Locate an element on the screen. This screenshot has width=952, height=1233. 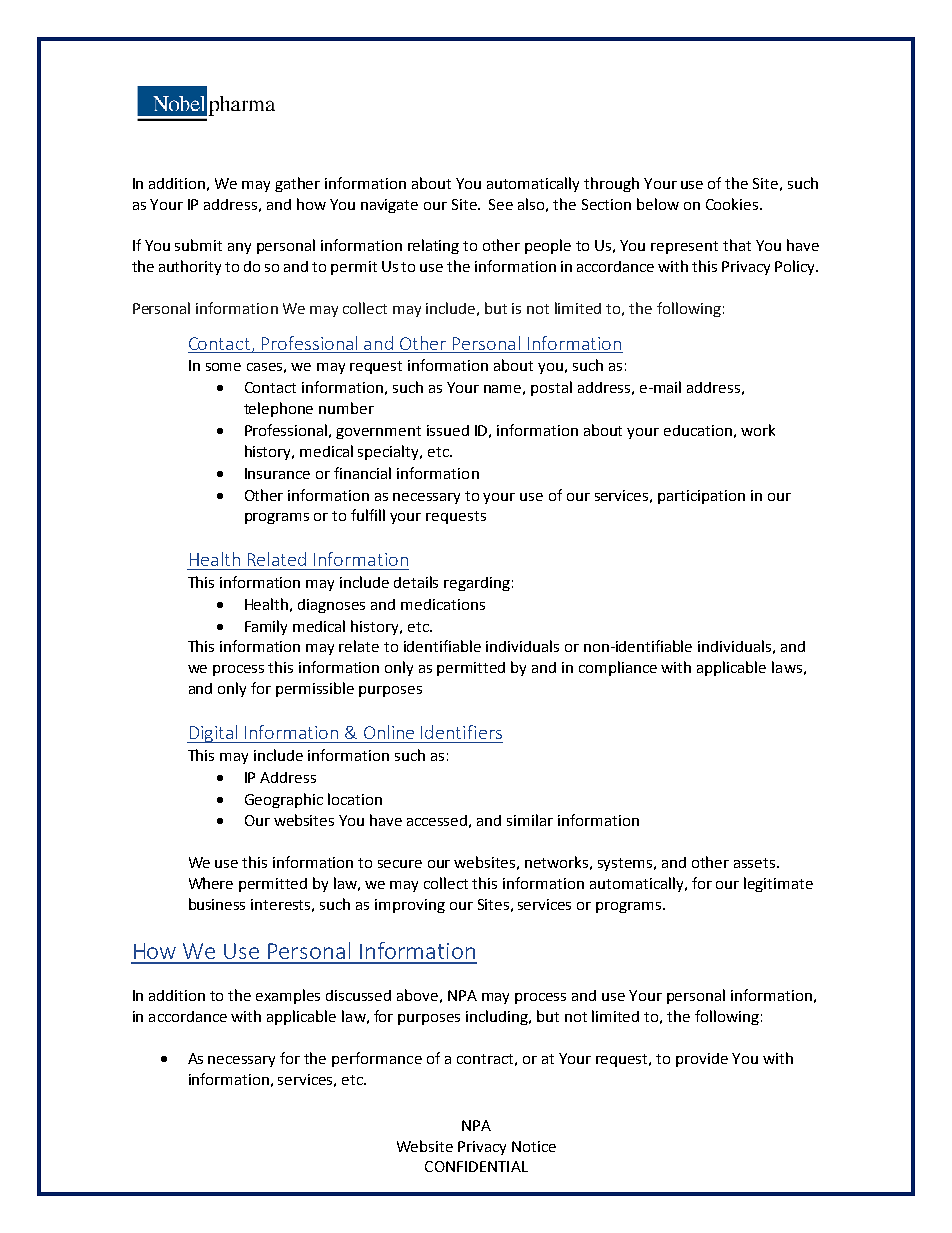
Geographic is located at coordinates (284, 800).
